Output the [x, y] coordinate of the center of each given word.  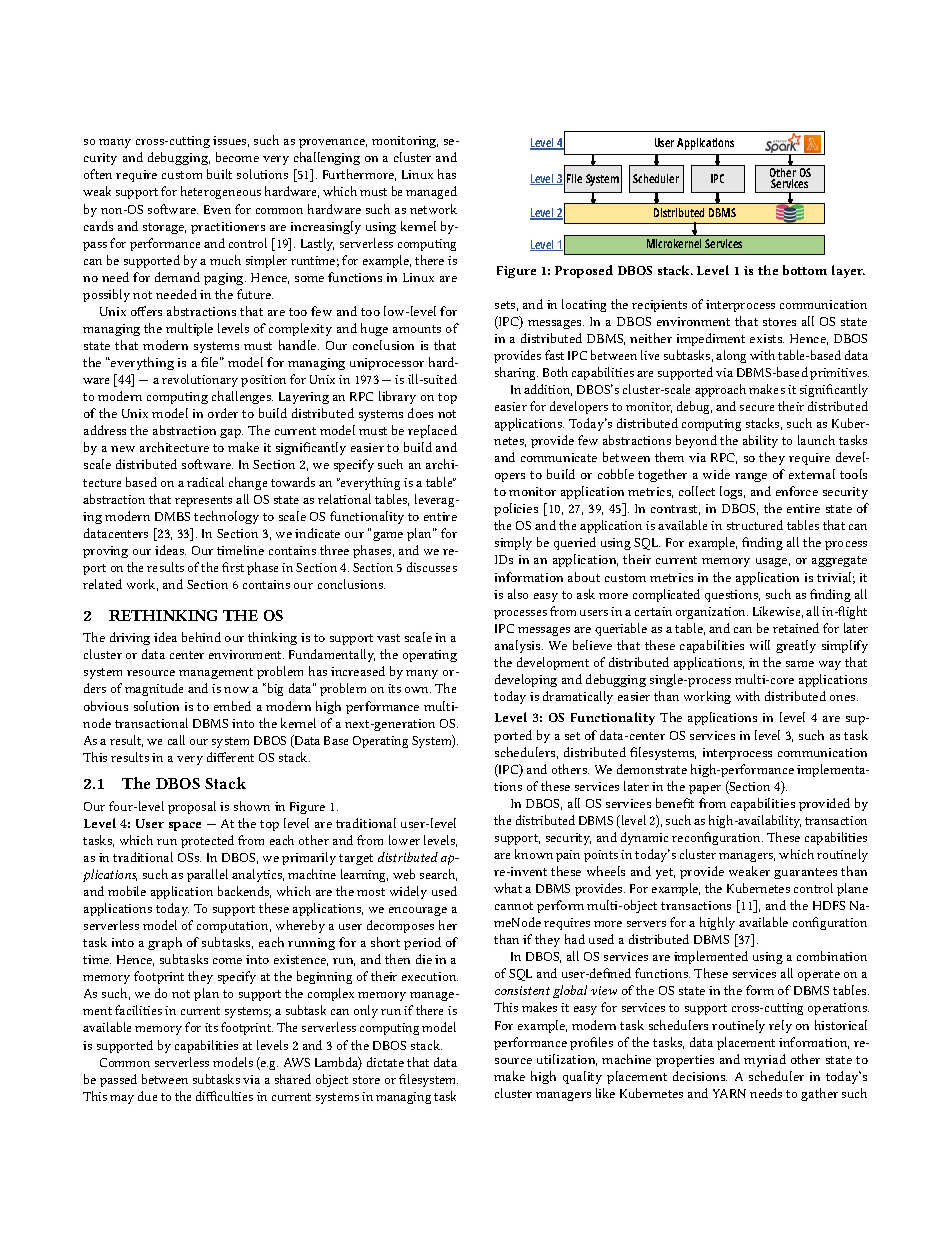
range [751, 477]
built [219, 174]
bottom [805, 270]
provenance [333, 143]
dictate [385, 1062]
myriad [765, 1060]
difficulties [224, 1096]
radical [205, 482]
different [230, 757]
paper [705, 789]
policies [516, 509]
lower [404, 840]
